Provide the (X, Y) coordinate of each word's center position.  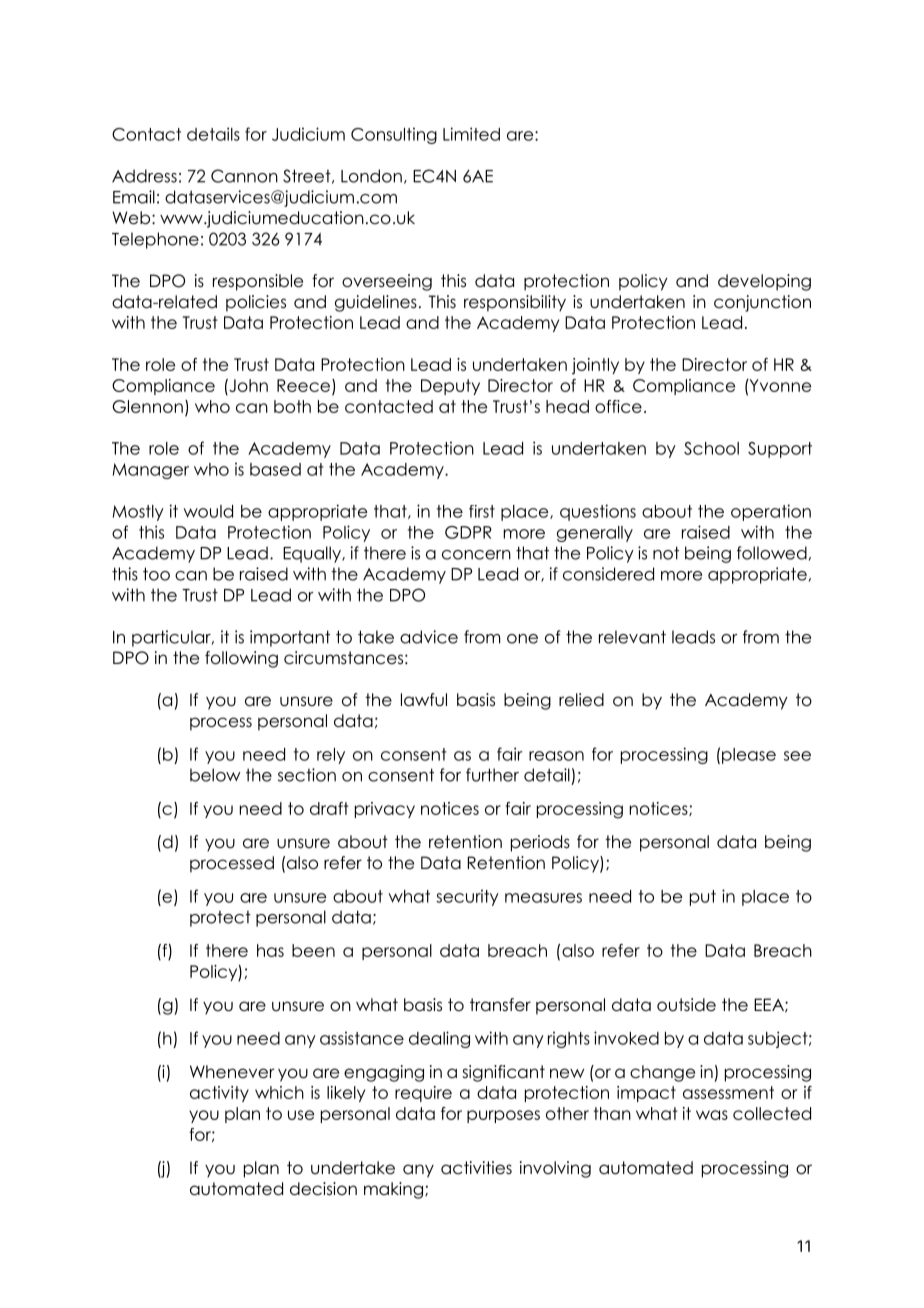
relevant (632, 637)
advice (429, 637)
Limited (471, 134)
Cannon (244, 176)
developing (764, 282)
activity (219, 1094)
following (241, 659)
